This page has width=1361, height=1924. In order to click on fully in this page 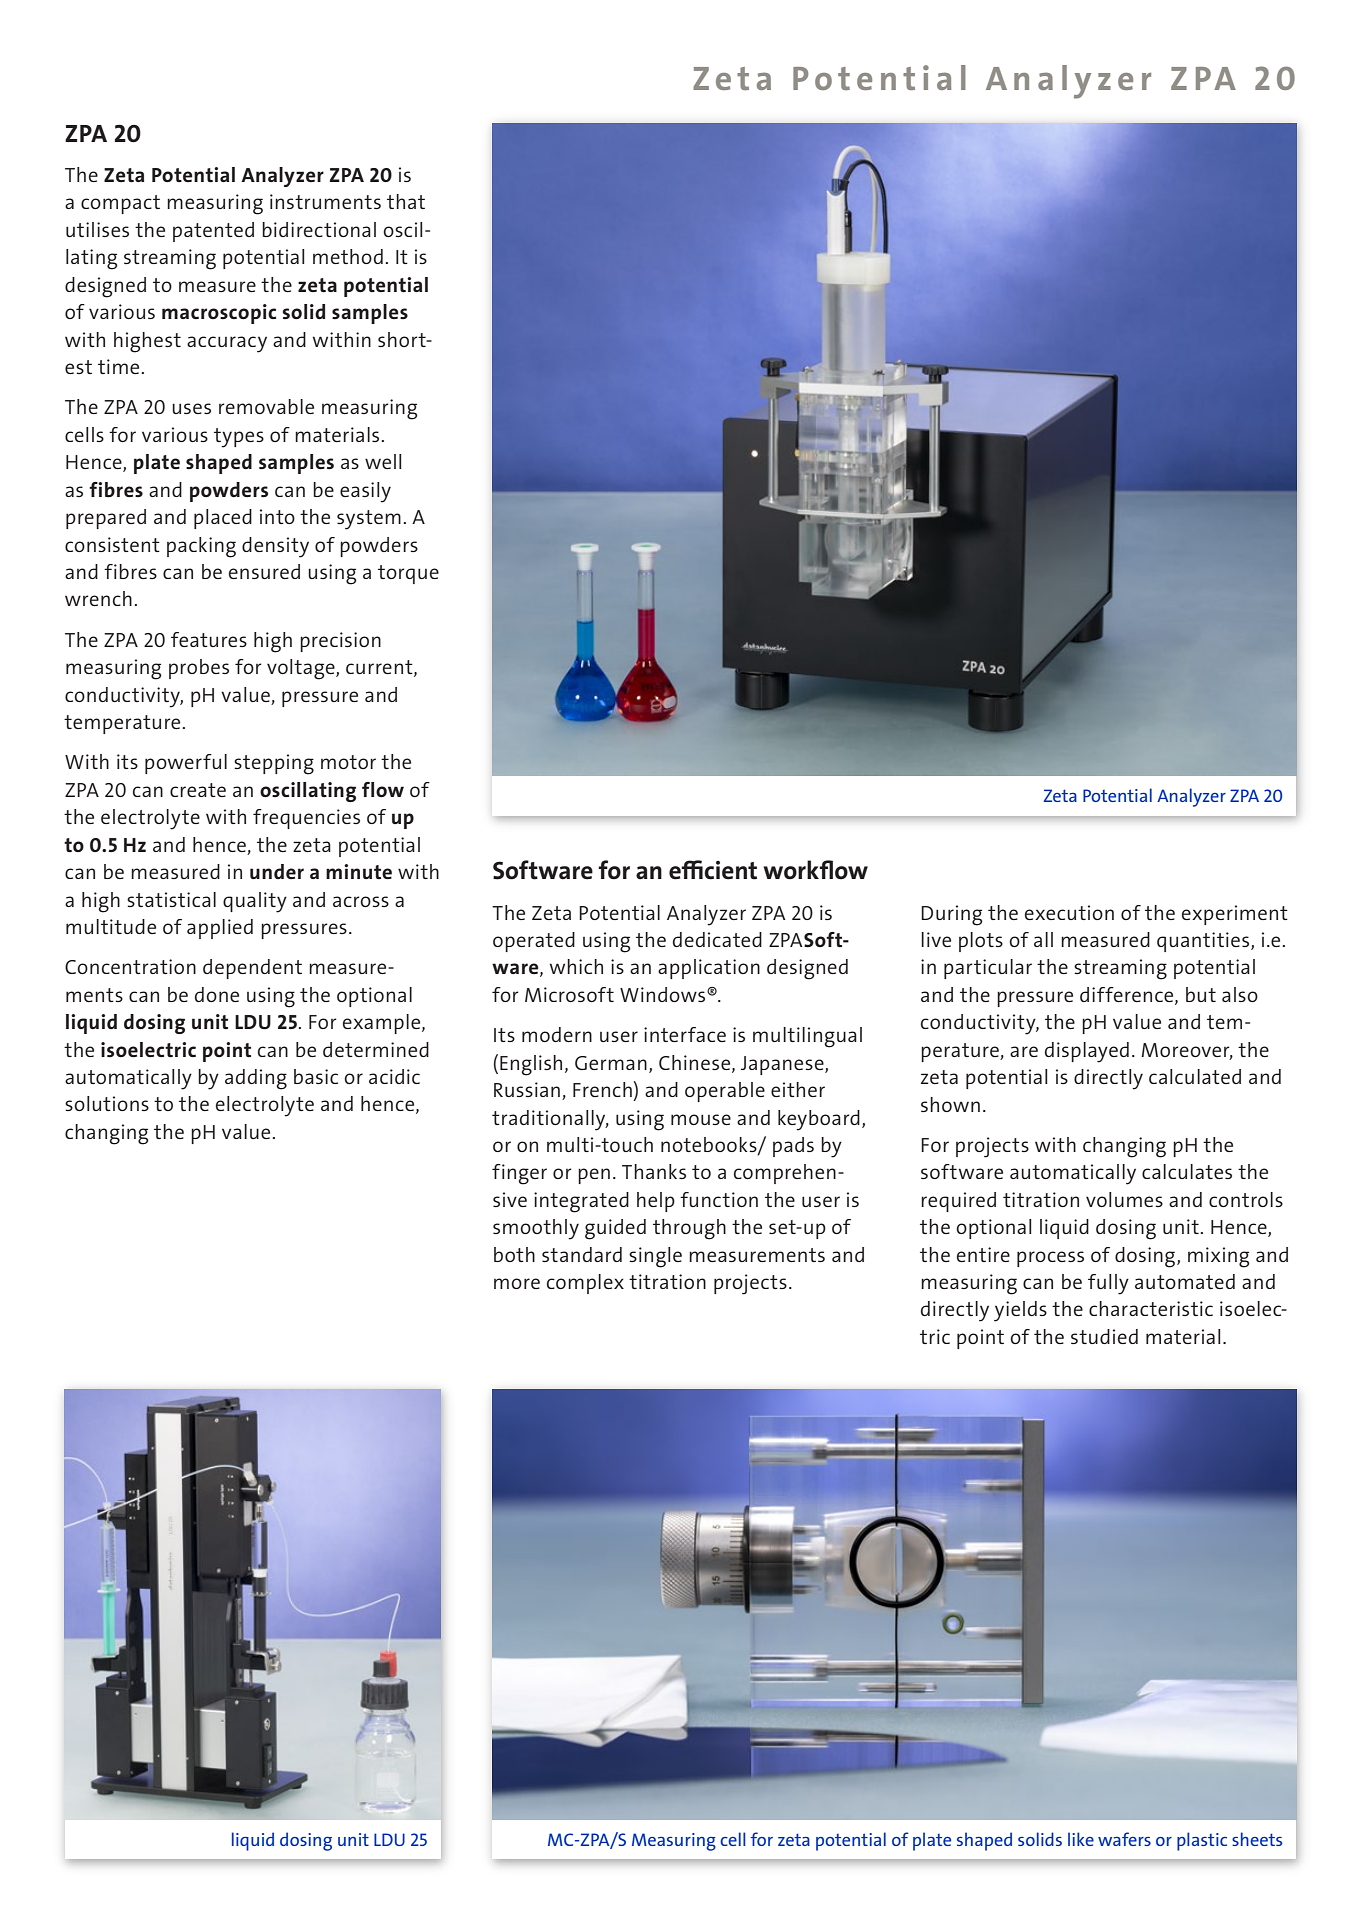, I will do `click(1108, 1284)`.
